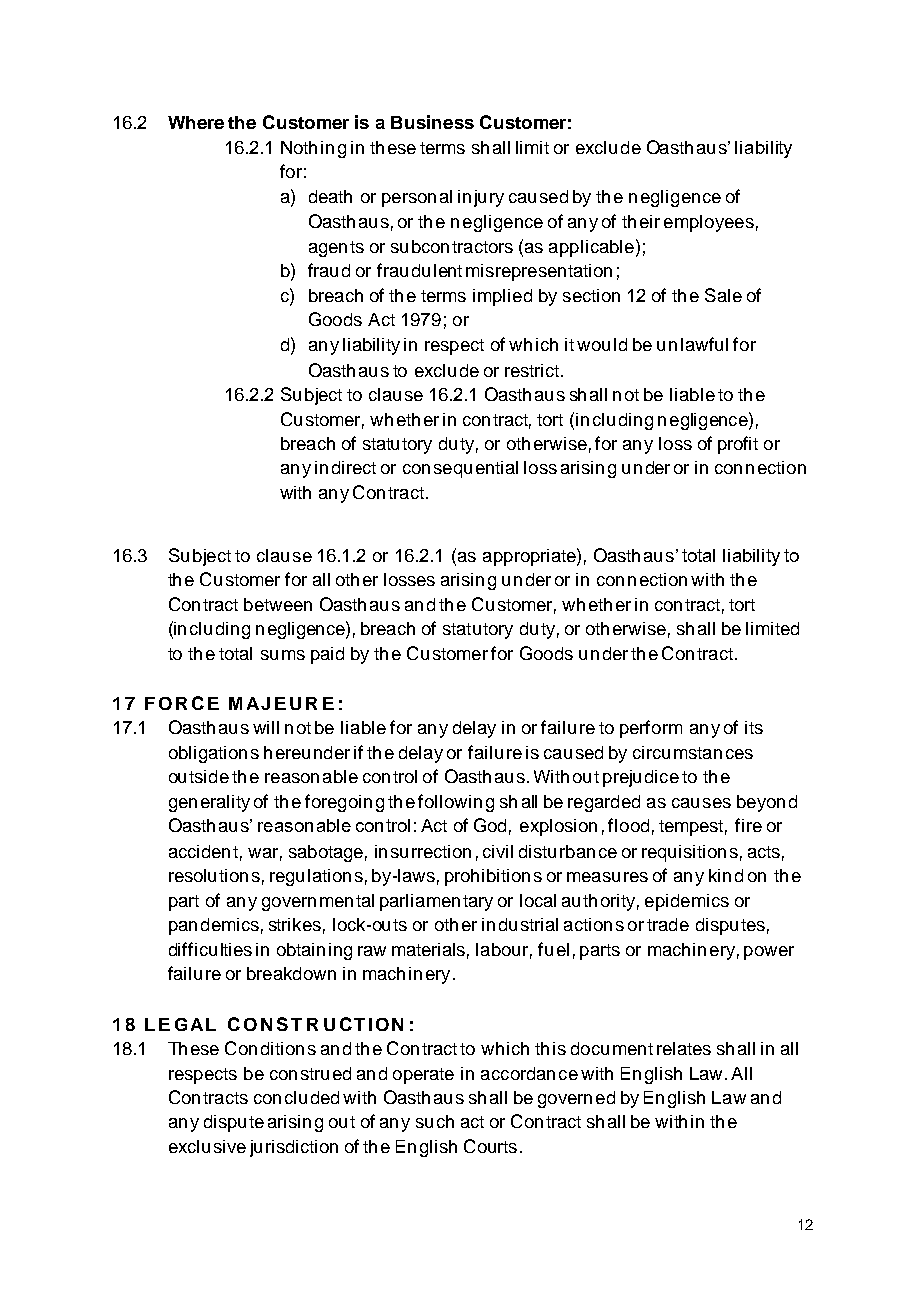  I want to click on sums, so click(283, 655).
